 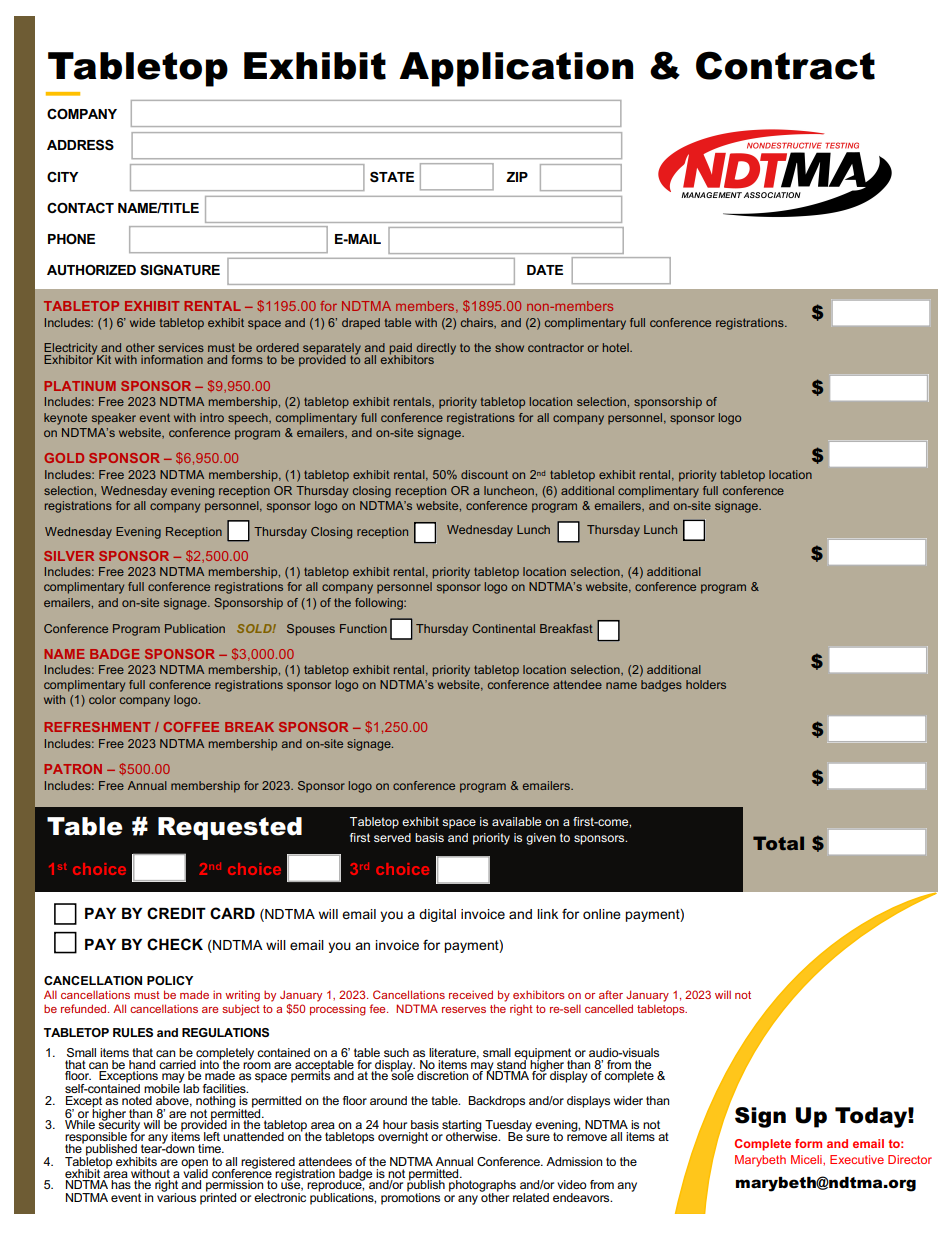 What do you see at coordinates (516, 69) in the page?
I see `Application` at bounding box center [516, 69].
